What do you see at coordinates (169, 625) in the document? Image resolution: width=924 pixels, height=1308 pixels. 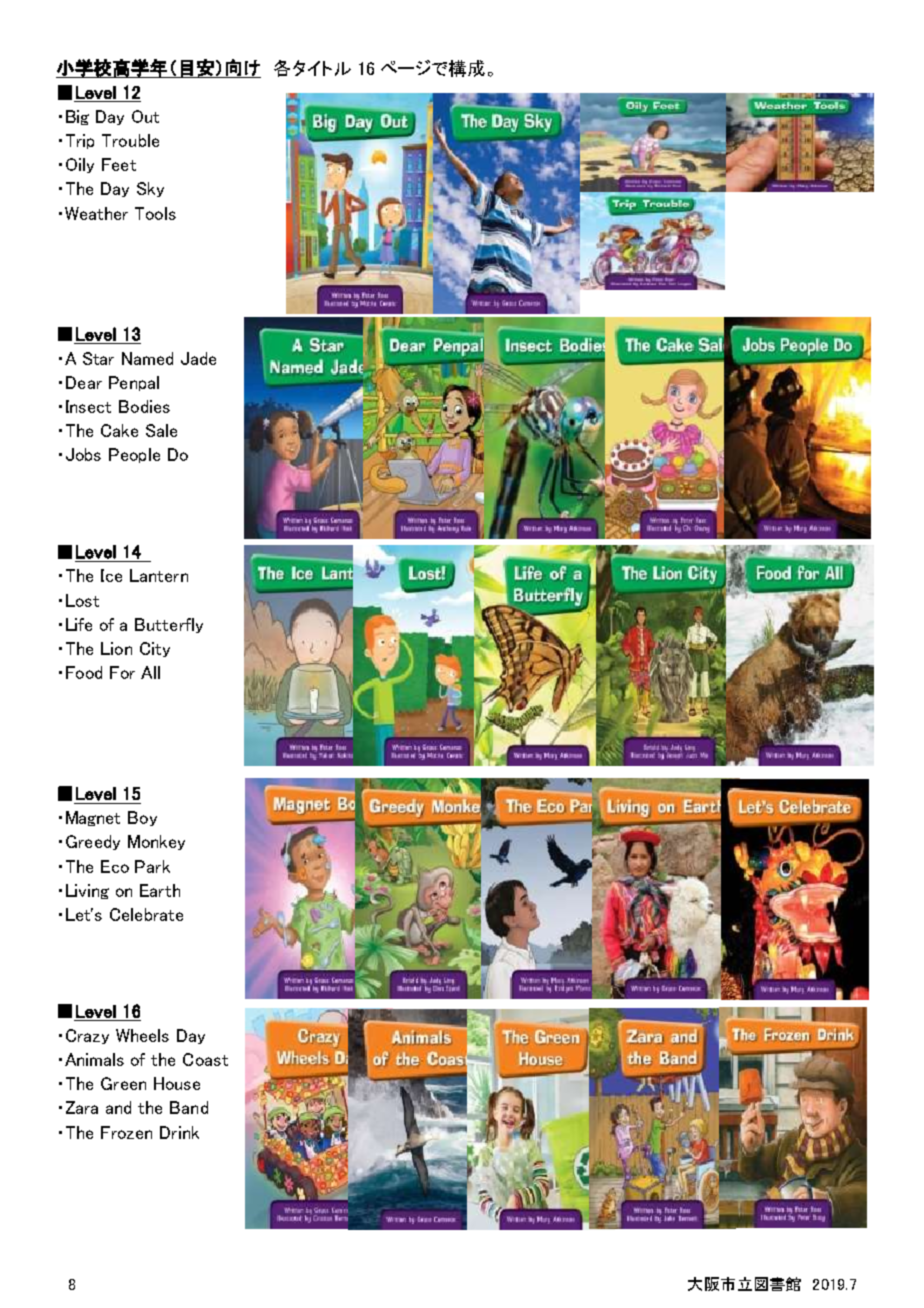 I see `Butterfly` at bounding box center [169, 625].
